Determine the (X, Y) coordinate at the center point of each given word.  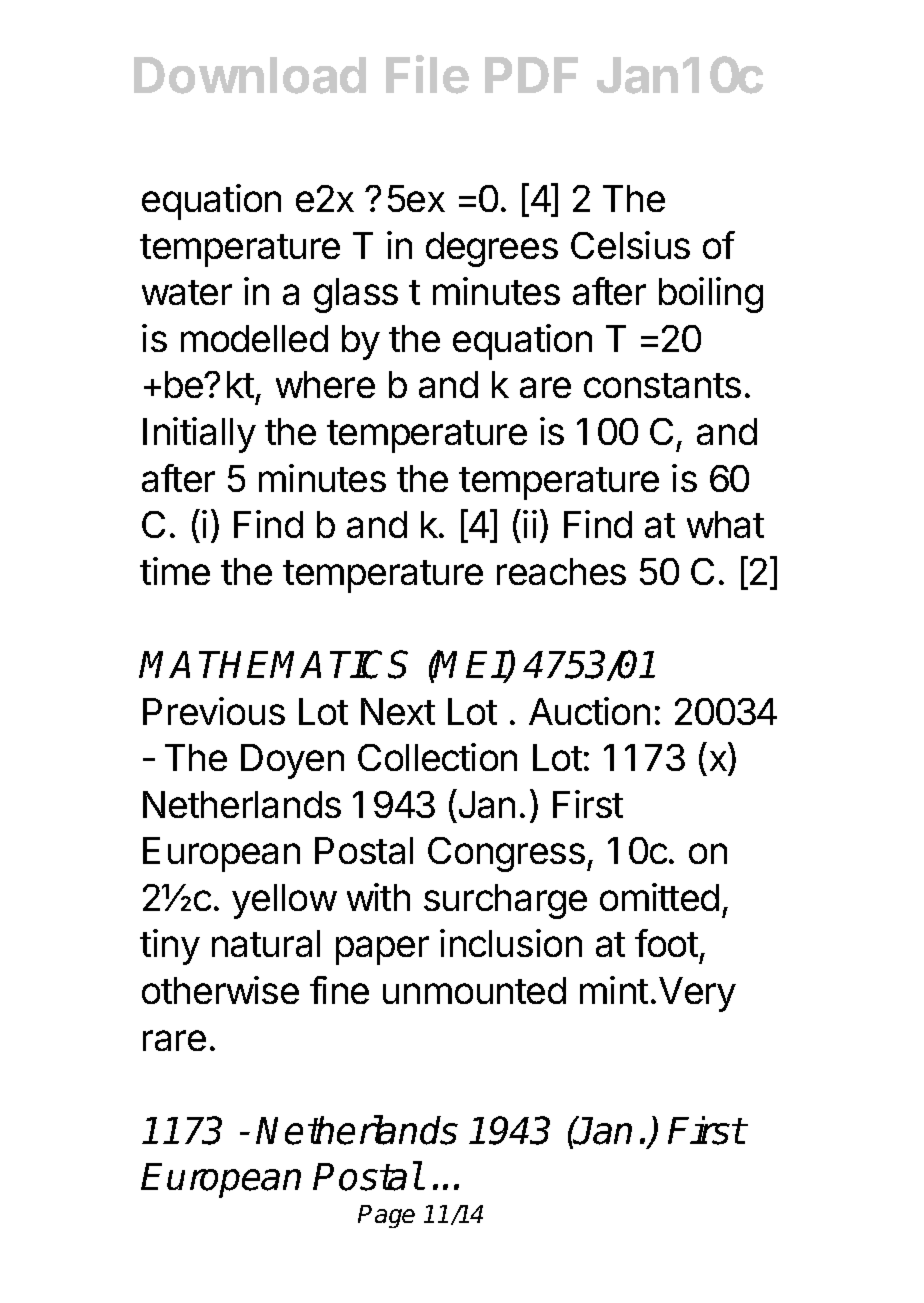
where (325, 384)
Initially (199, 435)
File (427, 74)
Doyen (292, 761)
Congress (506, 854)
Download (250, 75)
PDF (531, 75)
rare (174, 1040)
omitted (659, 897)
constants (662, 385)
